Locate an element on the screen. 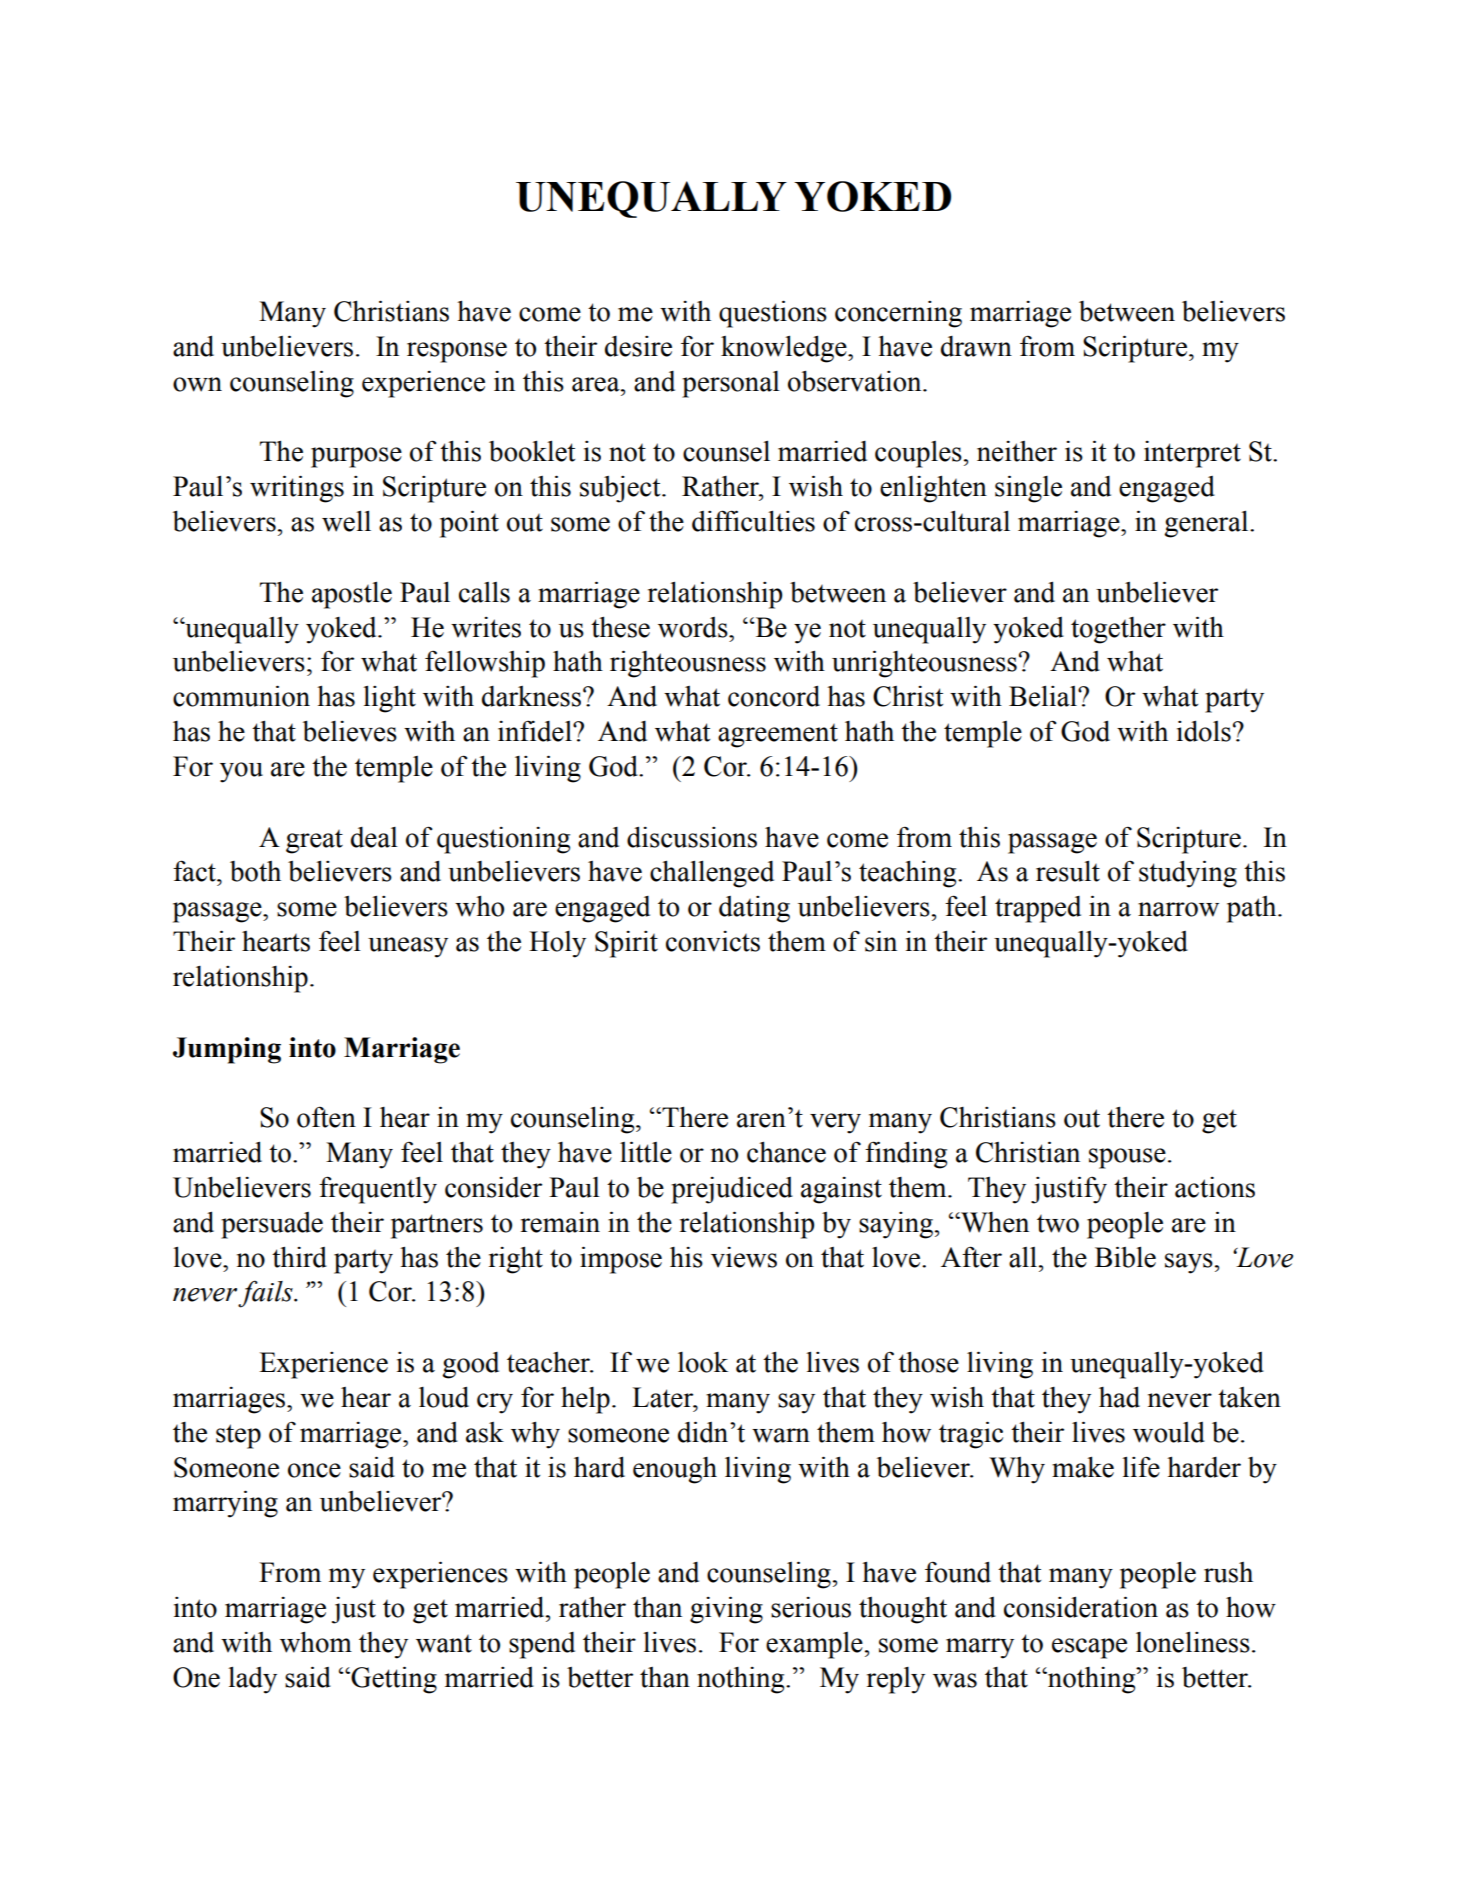 This screenshot has width=1468, height=1900. prejudiced is located at coordinates (732, 1190).
